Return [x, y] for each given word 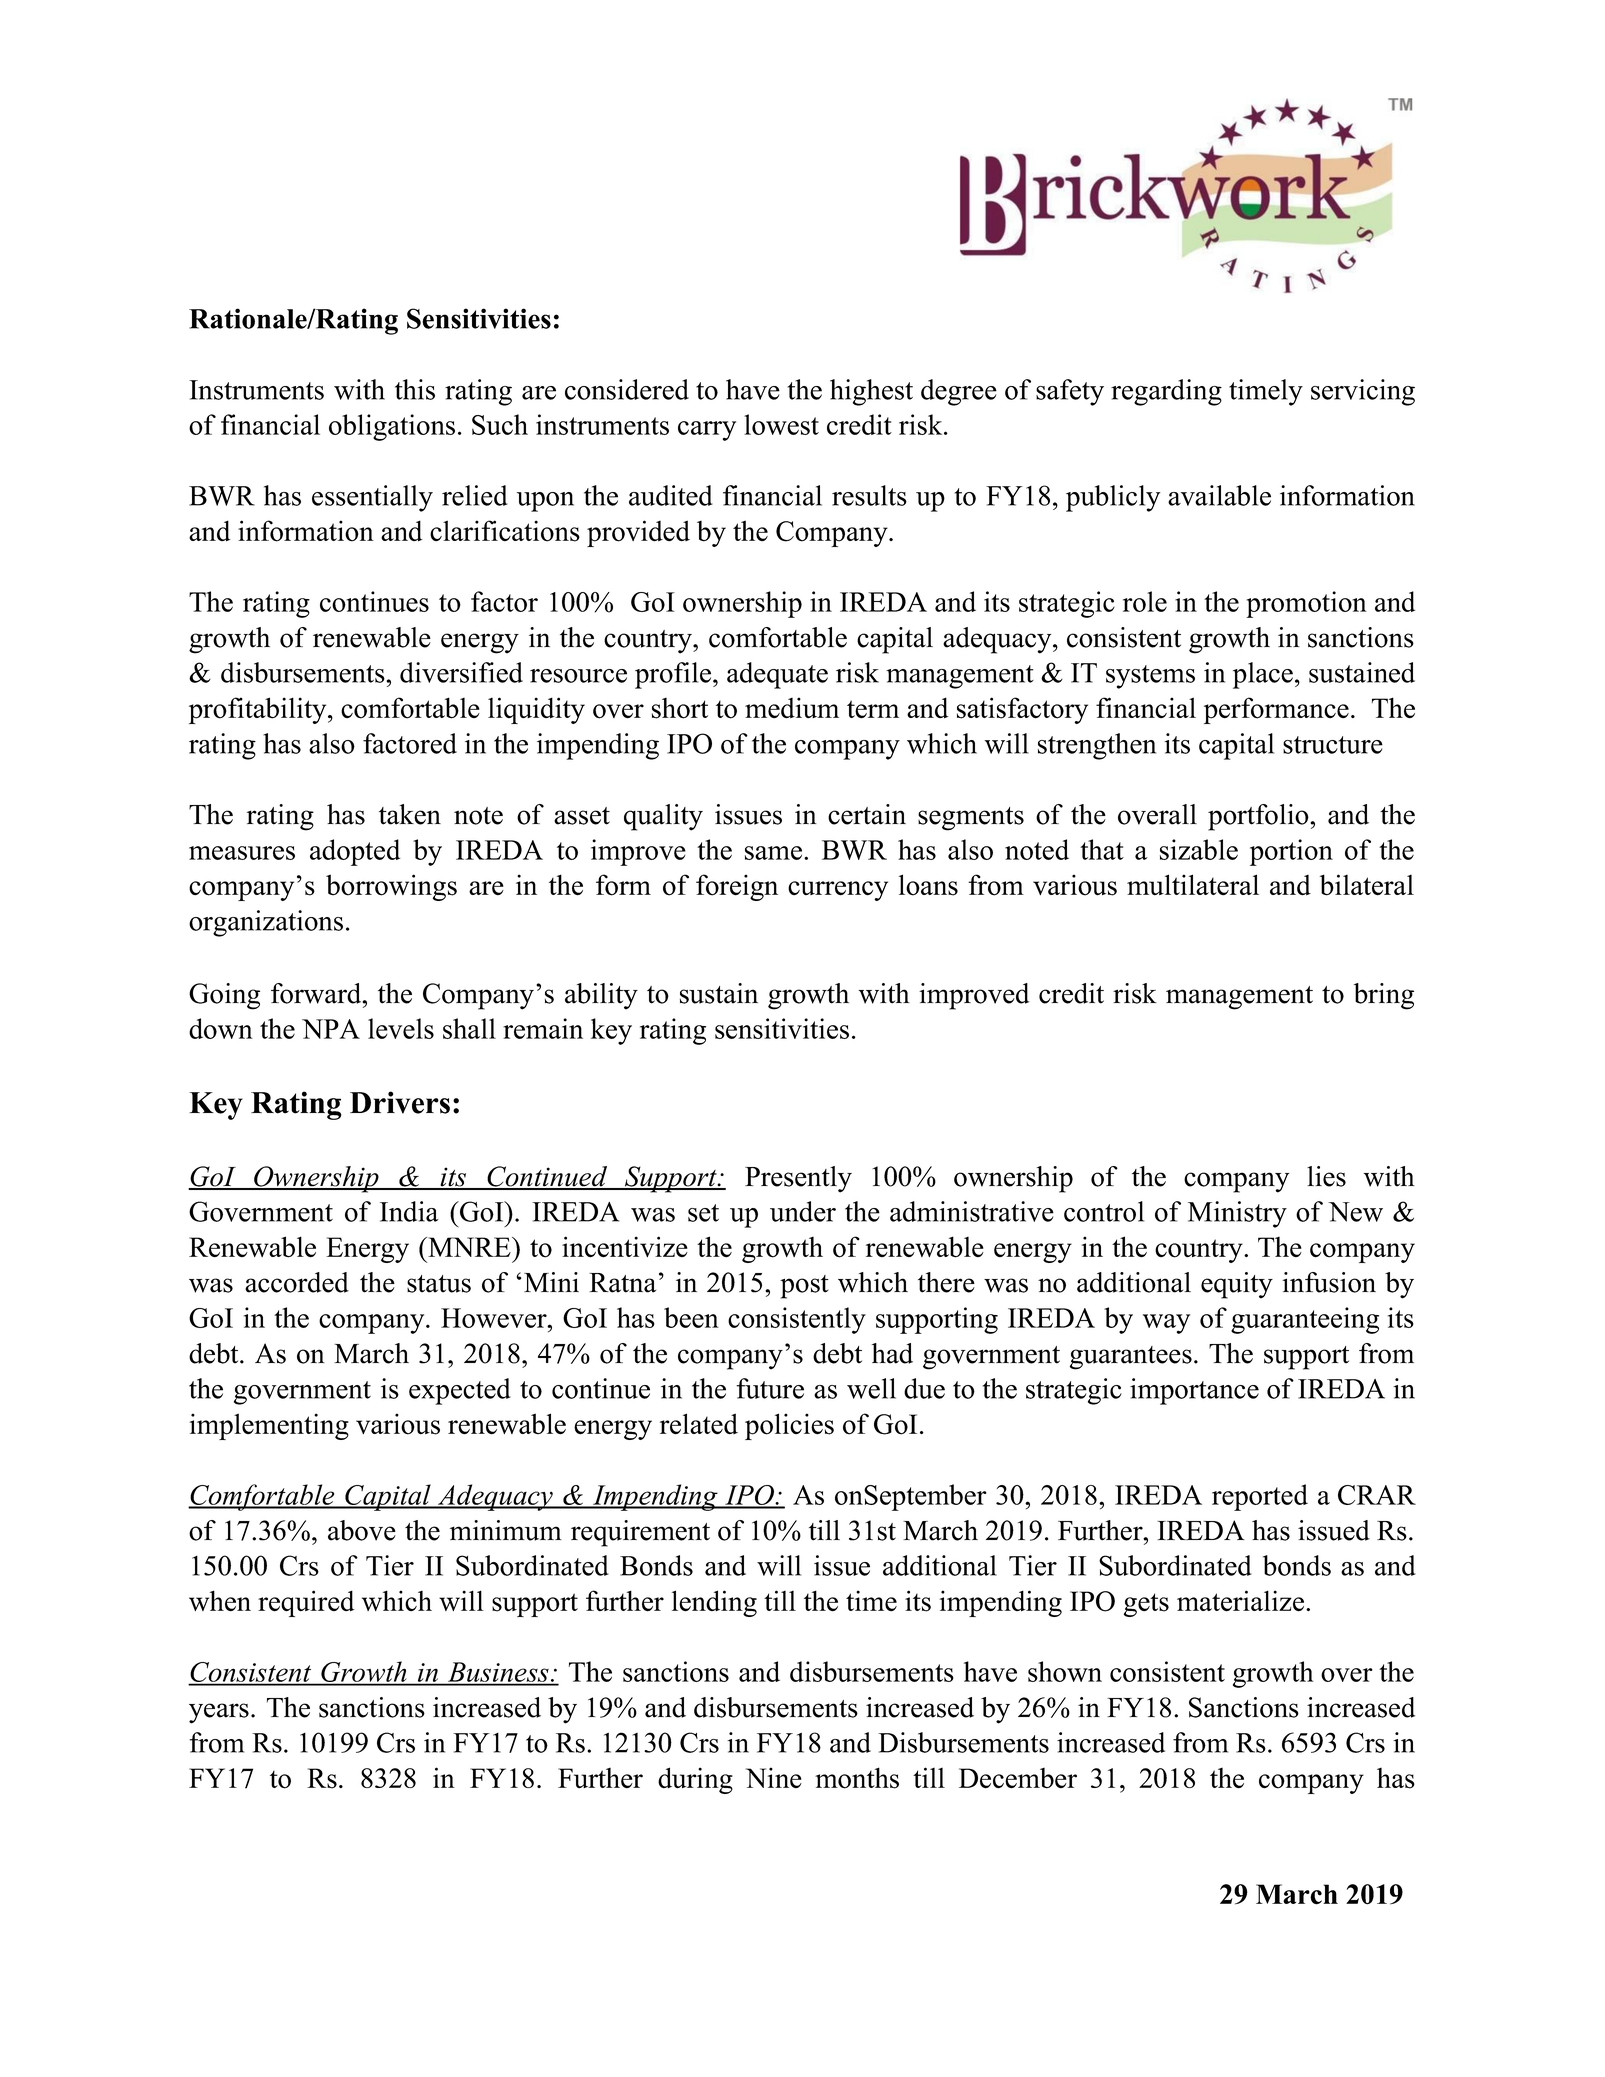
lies [1326, 1176]
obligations [392, 427]
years [219, 1713]
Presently [798, 1179]
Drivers [400, 1102]
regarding [1166, 392]
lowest [781, 424]
